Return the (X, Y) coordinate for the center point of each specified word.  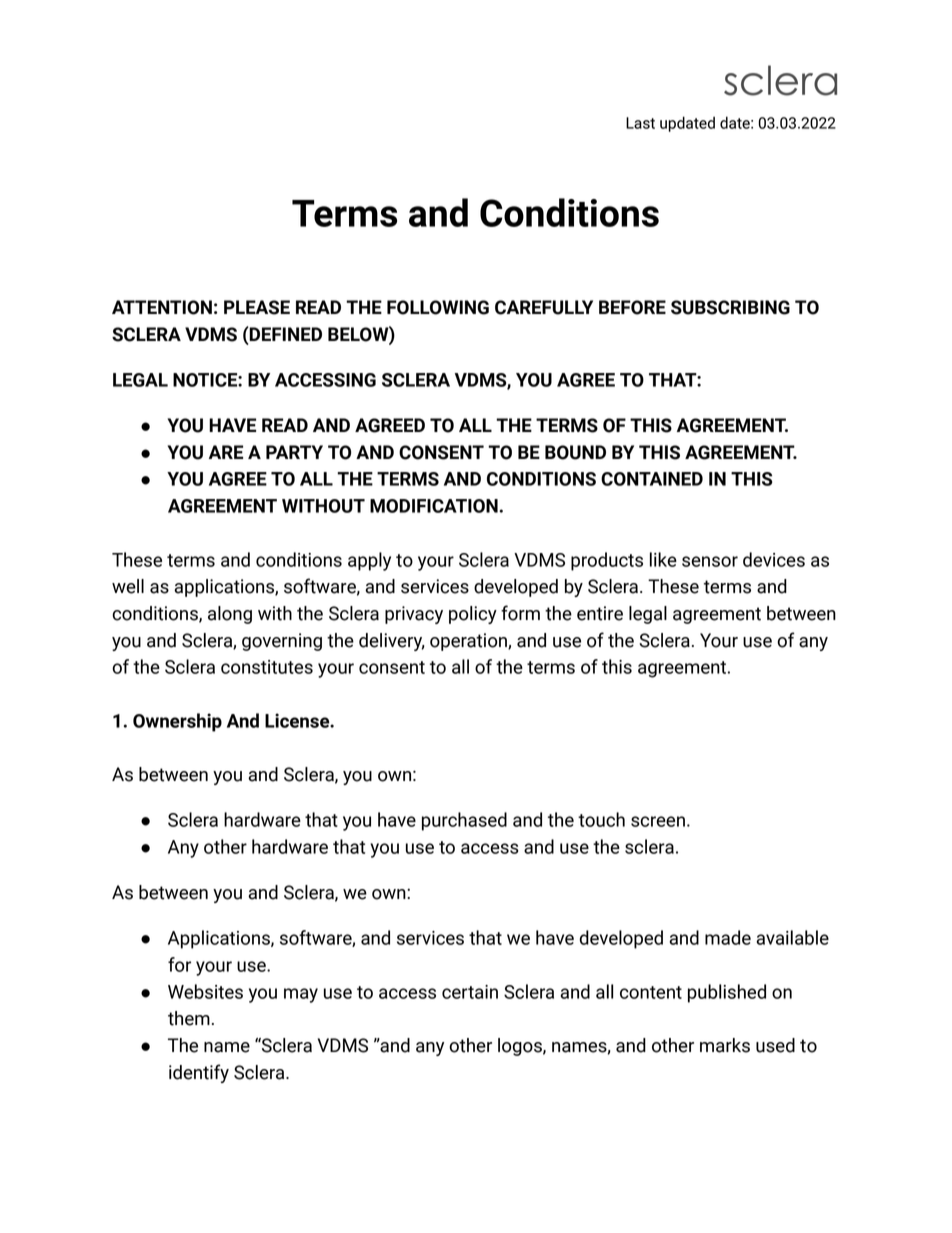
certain (470, 992)
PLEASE (257, 307)
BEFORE (632, 307)
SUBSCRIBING (730, 307)
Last (640, 123)
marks (725, 1045)
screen (658, 821)
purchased (464, 821)
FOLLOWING (438, 307)
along (230, 615)
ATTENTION (162, 307)
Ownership (177, 722)
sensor (710, 561)
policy (473, 615)
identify (199, 1073)
